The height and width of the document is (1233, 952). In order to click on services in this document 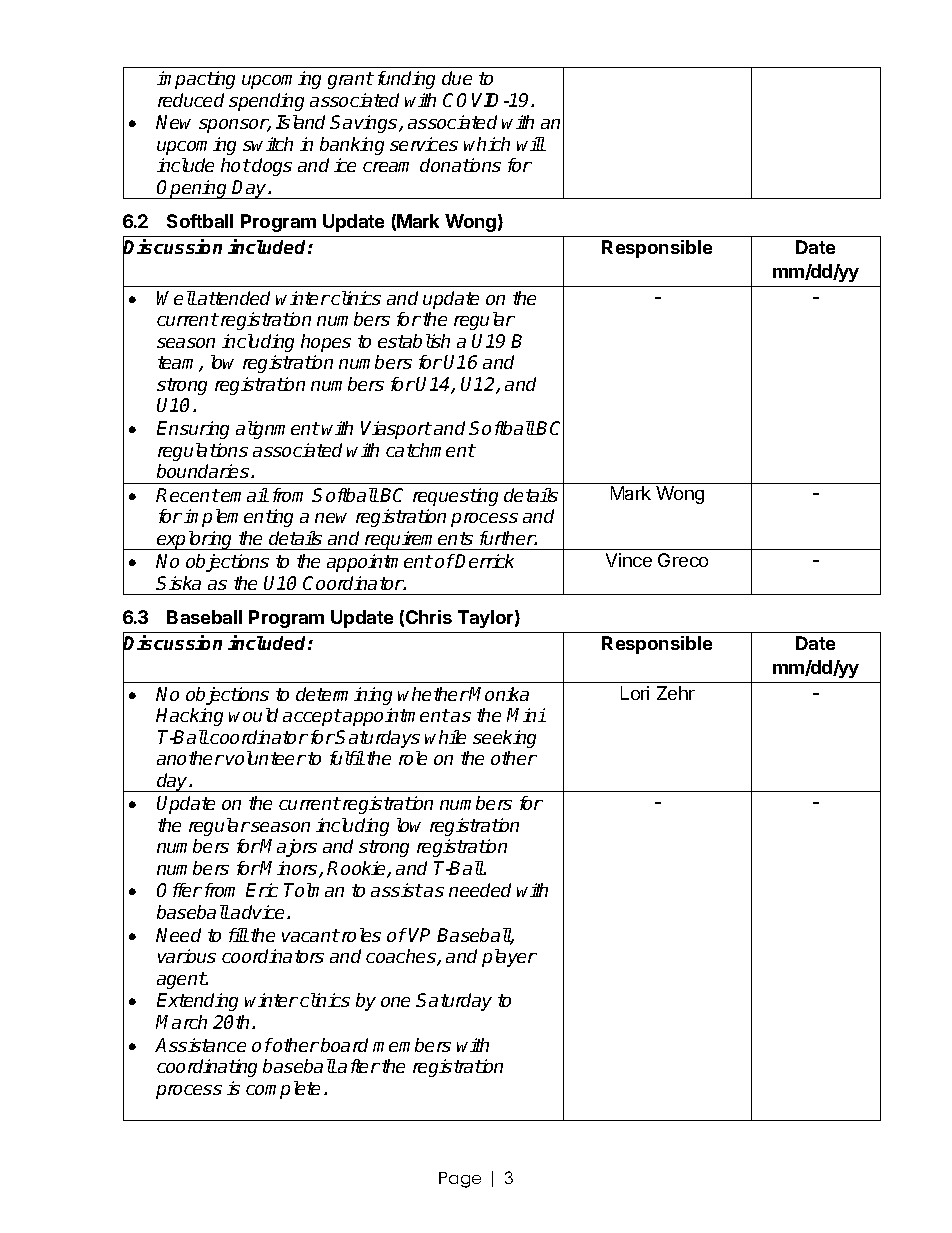, I will do `click(424, 144)`.
